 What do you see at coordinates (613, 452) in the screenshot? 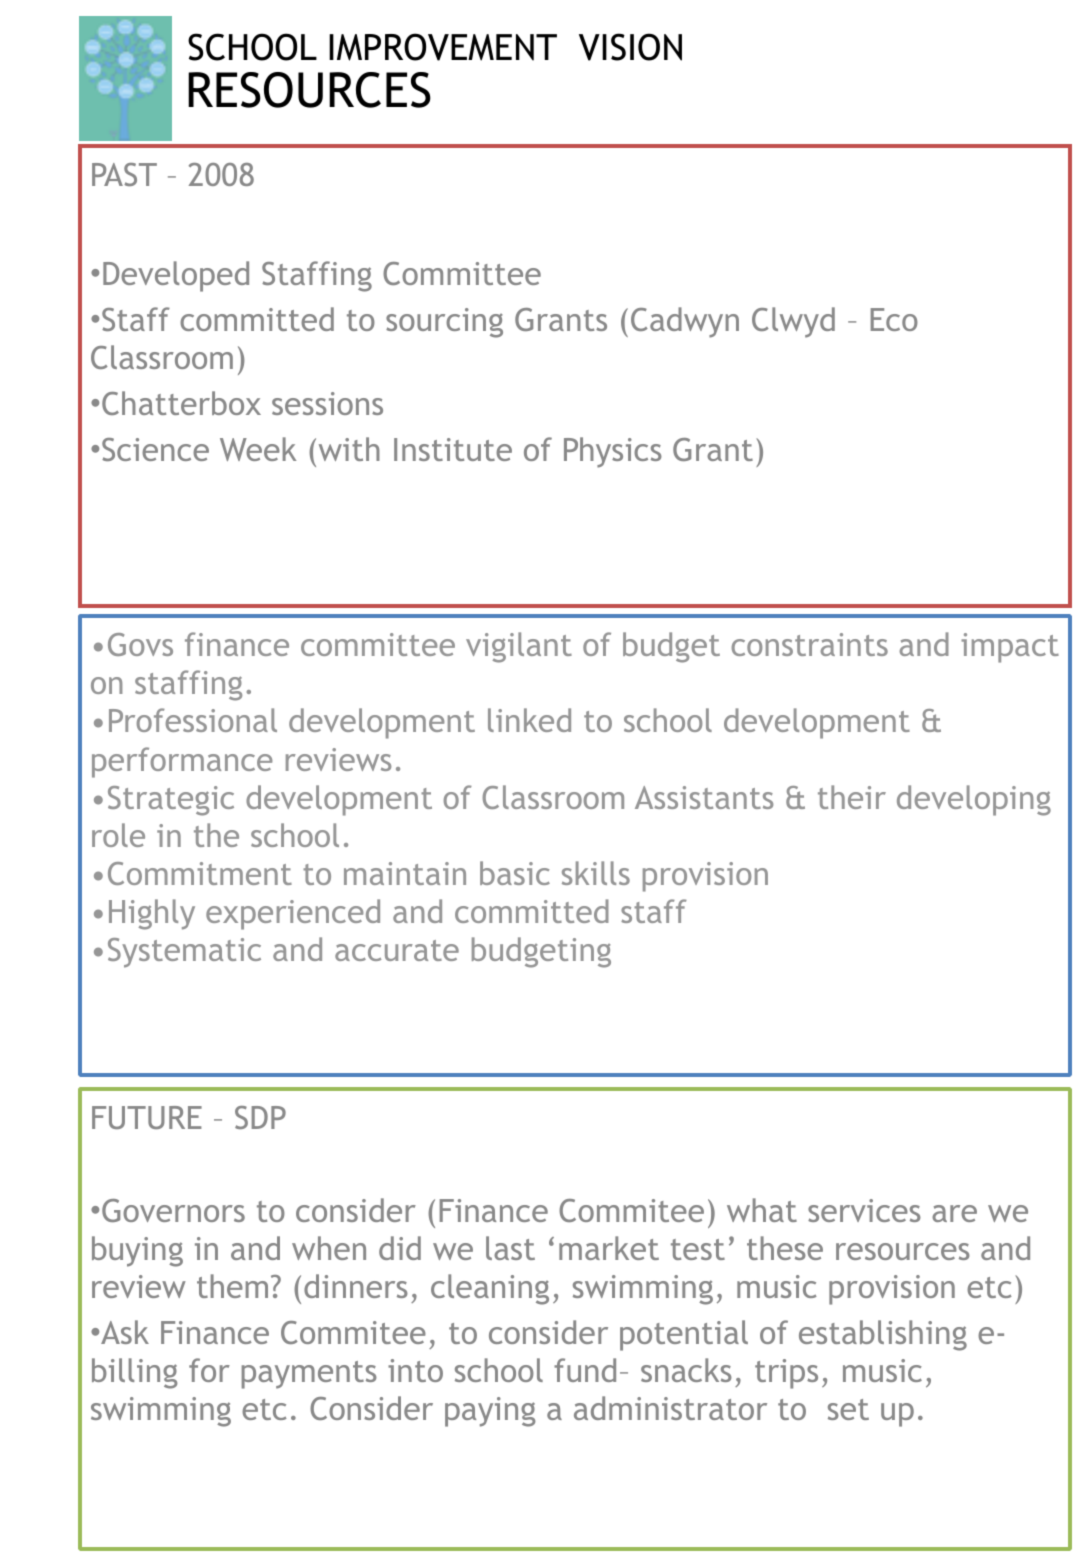
I see `Physics` at bounding box center [613, 452].
